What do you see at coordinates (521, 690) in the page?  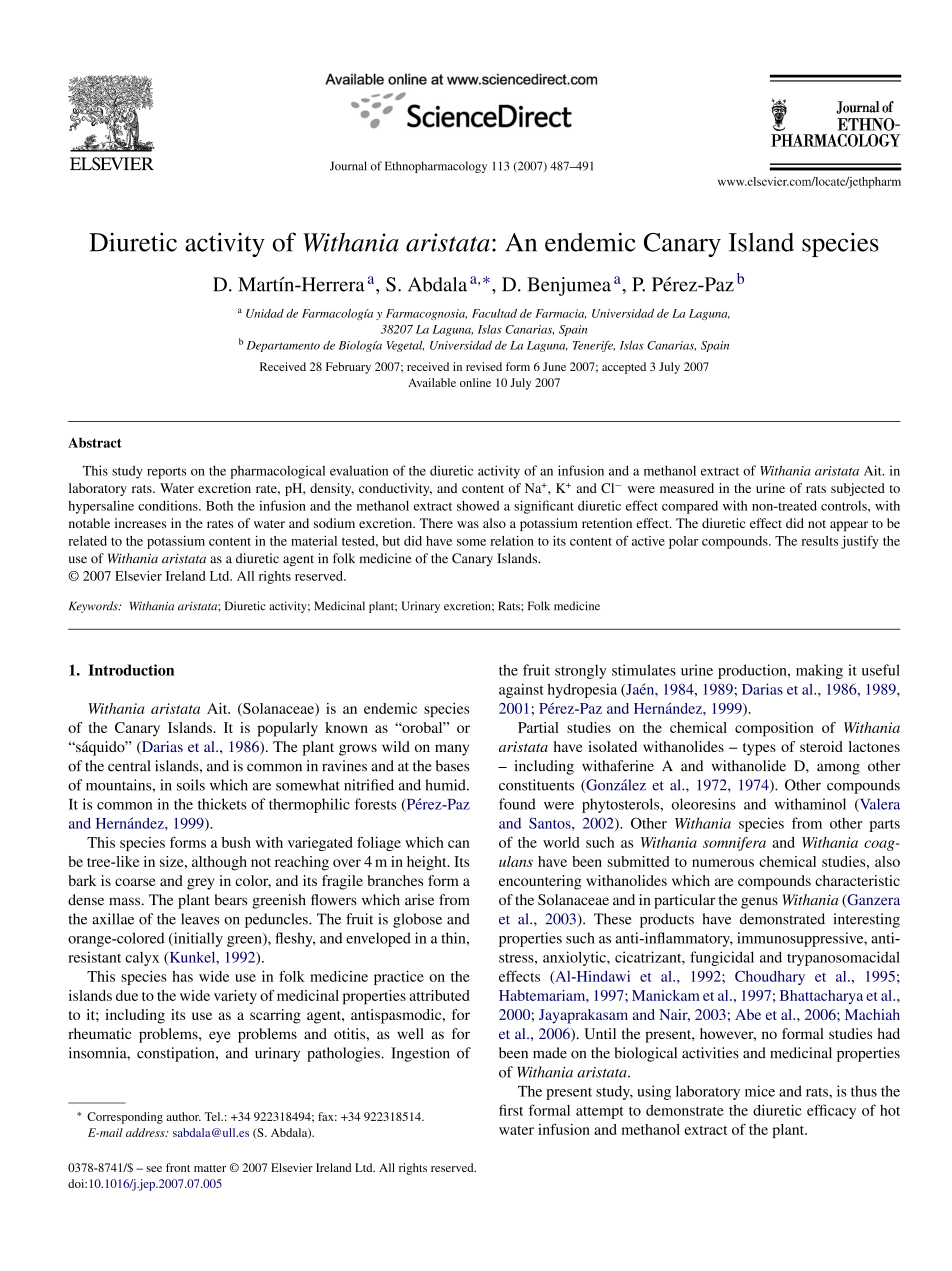 I see `against` at bounding box center [521, 690].
